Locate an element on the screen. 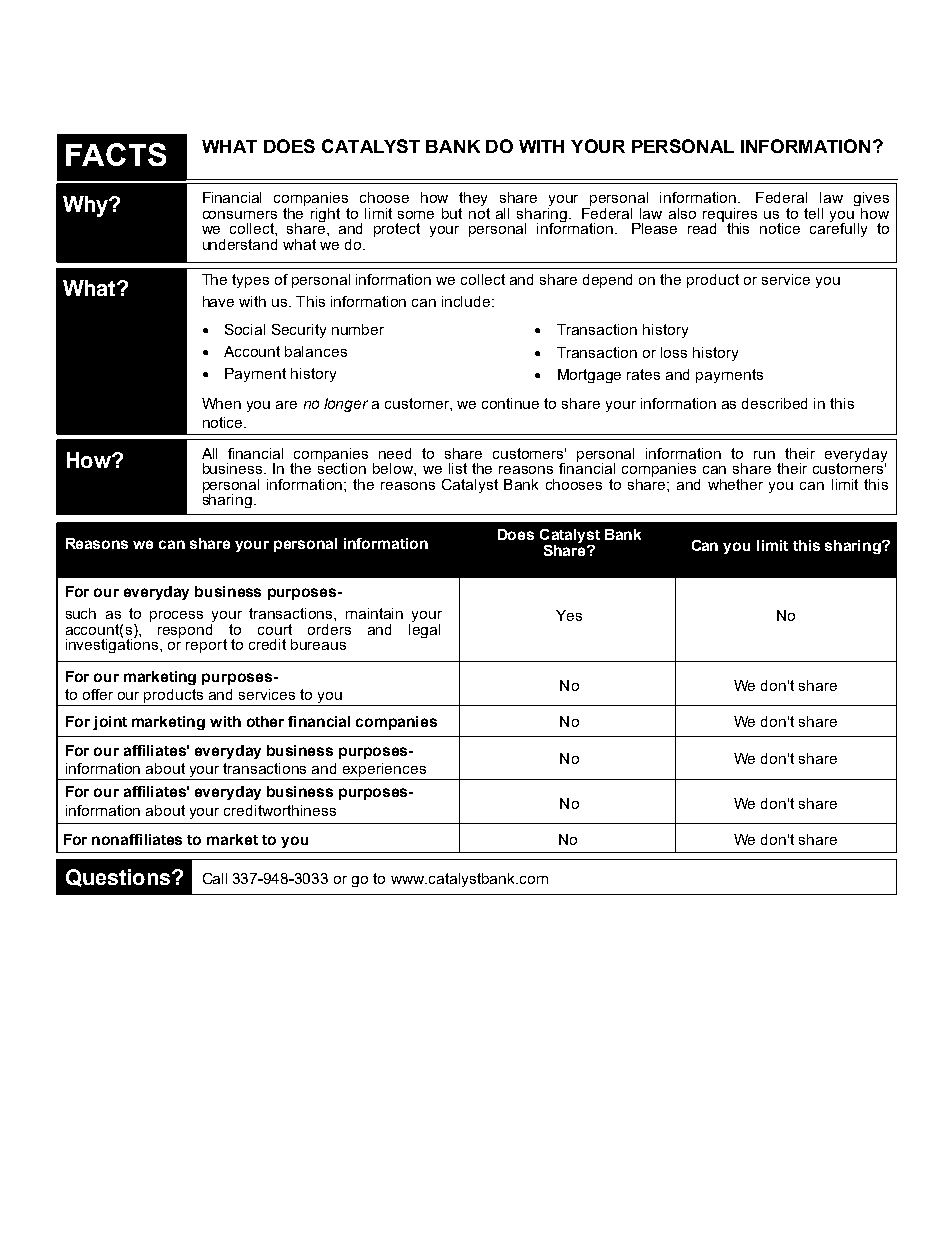 The width and height of the screenshot is (952, 1233). section is located at coordinates (342, 467).
